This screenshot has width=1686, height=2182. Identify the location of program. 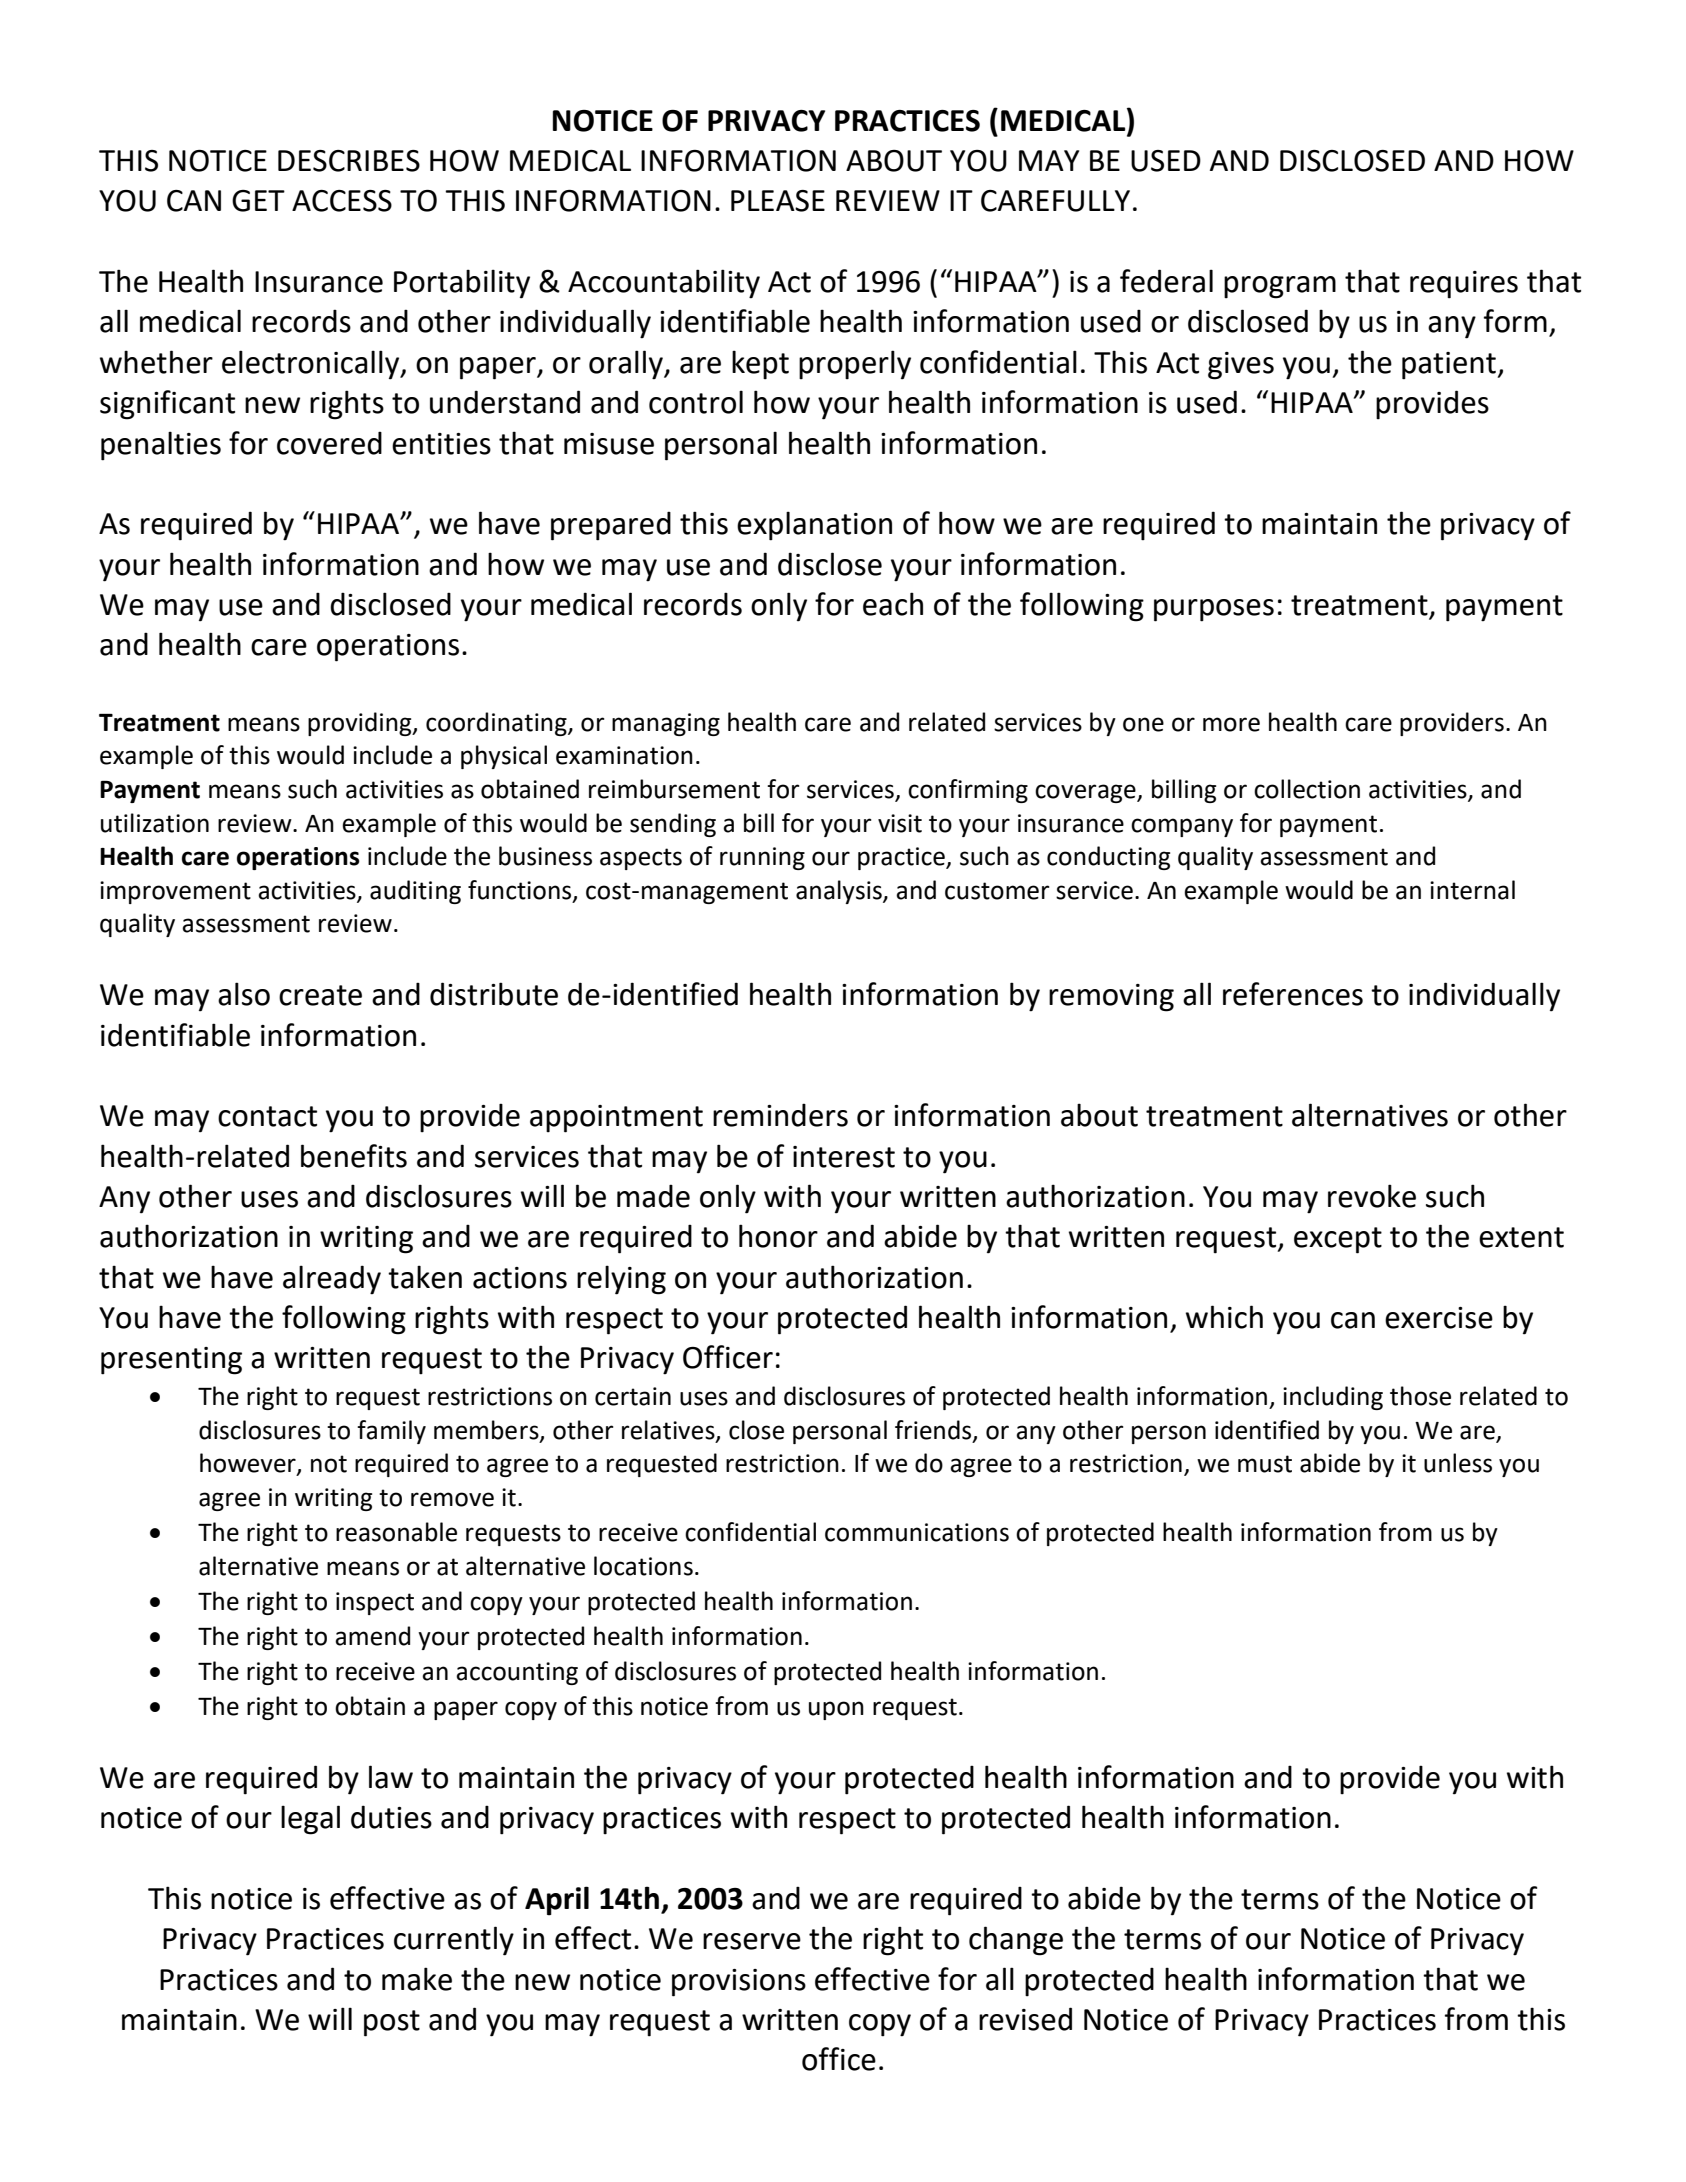
(1280, 287).
